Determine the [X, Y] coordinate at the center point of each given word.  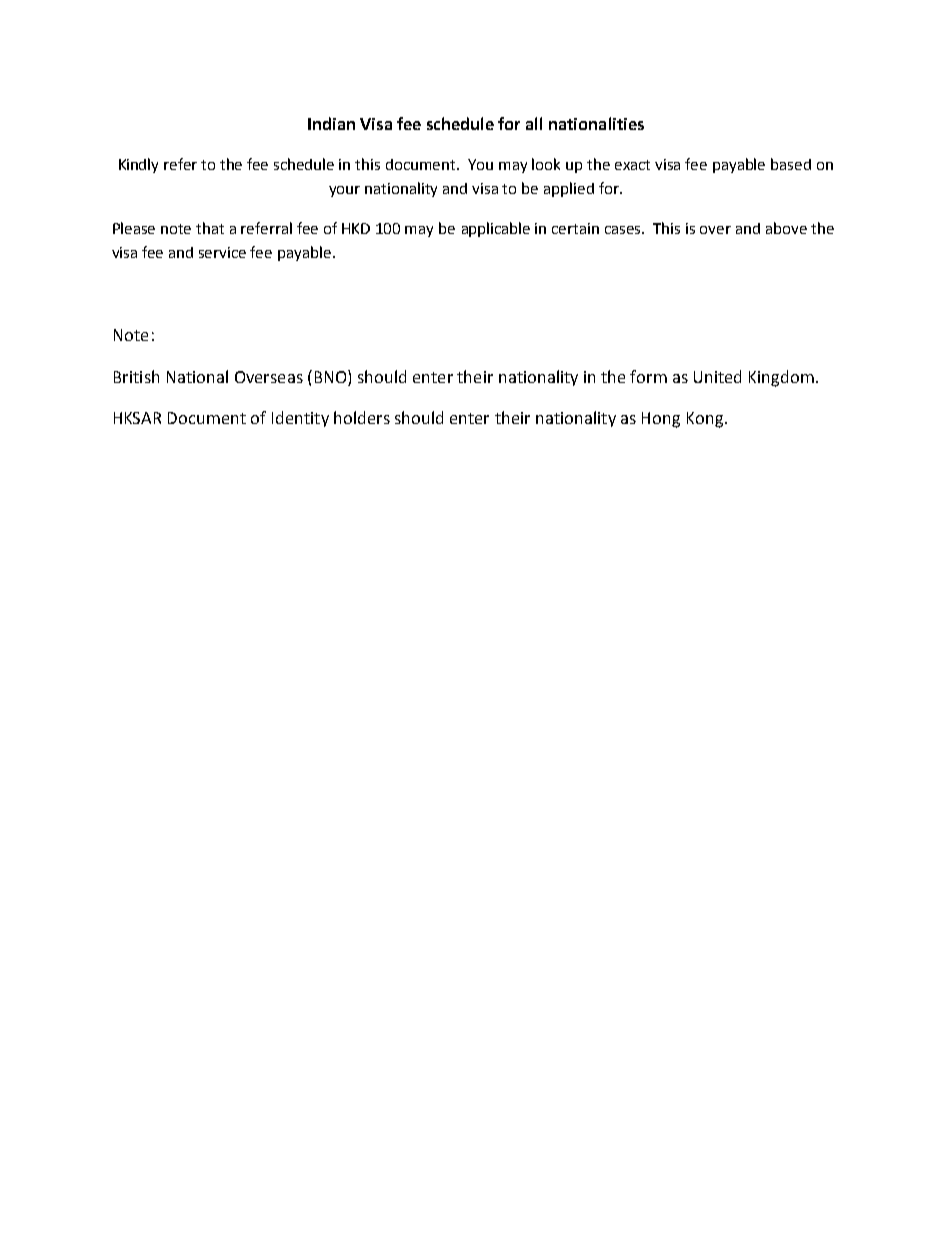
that [210, 228]
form [648, 376]
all [534, 123]
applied [569, 189]
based [791, 164]
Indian [331, 123]
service [222, 252]
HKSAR [137, 418]
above [786, 228]
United [717, 376]
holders [362, 417]
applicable [496, 229]
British [136, 376]
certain [575, 228]
